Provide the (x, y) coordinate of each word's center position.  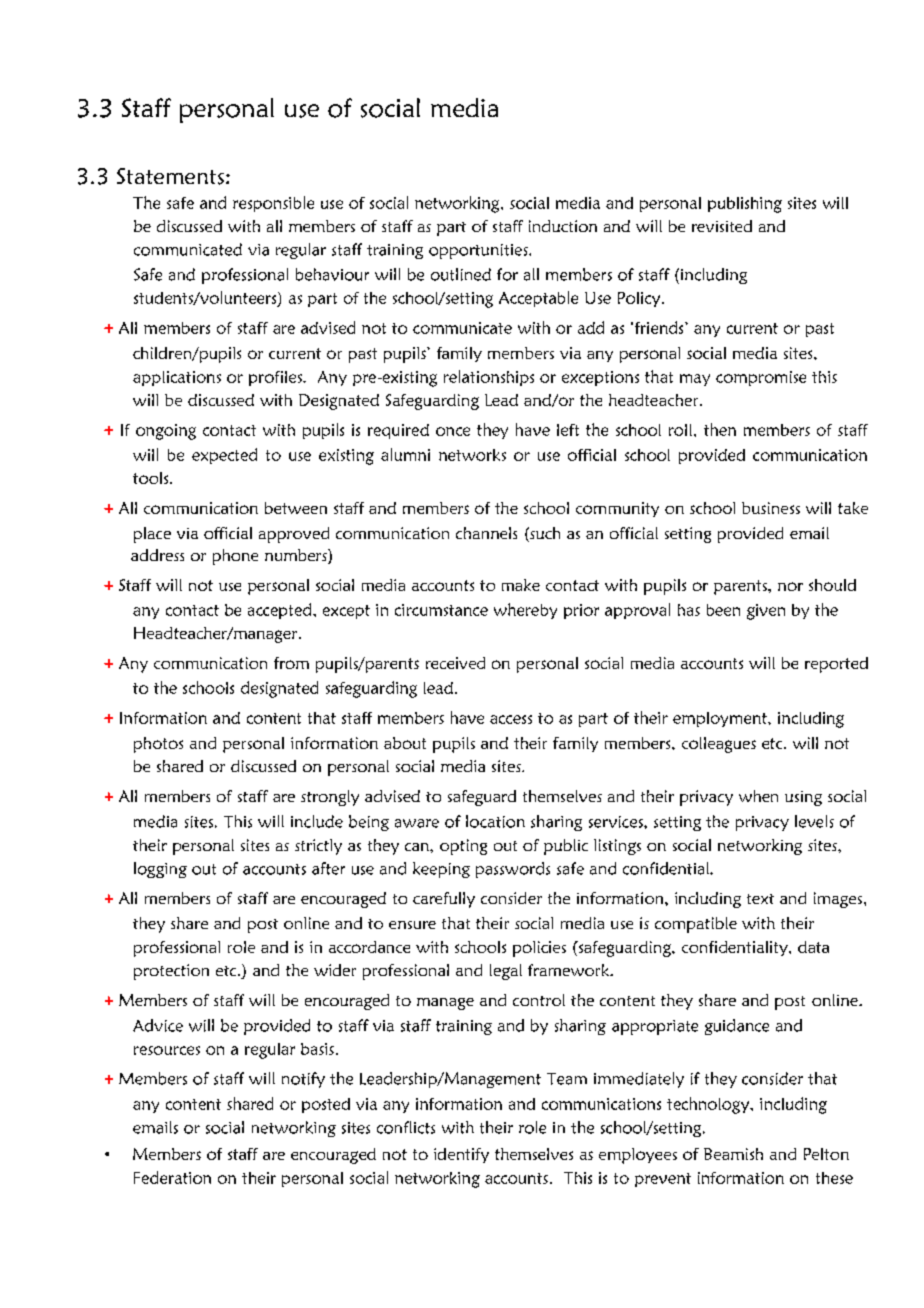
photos (158, 745)
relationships (489, 378)
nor (790, 586)
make (521, 585)
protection (171, 972)
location (495, 821)
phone (235, 557)
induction (563, 226)
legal (506, 972)
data (813, 947)
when (758, 796)
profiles (276, 378)
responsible (273, 204)
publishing (745, 205)
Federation (172, 1177)
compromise (761, 378)
